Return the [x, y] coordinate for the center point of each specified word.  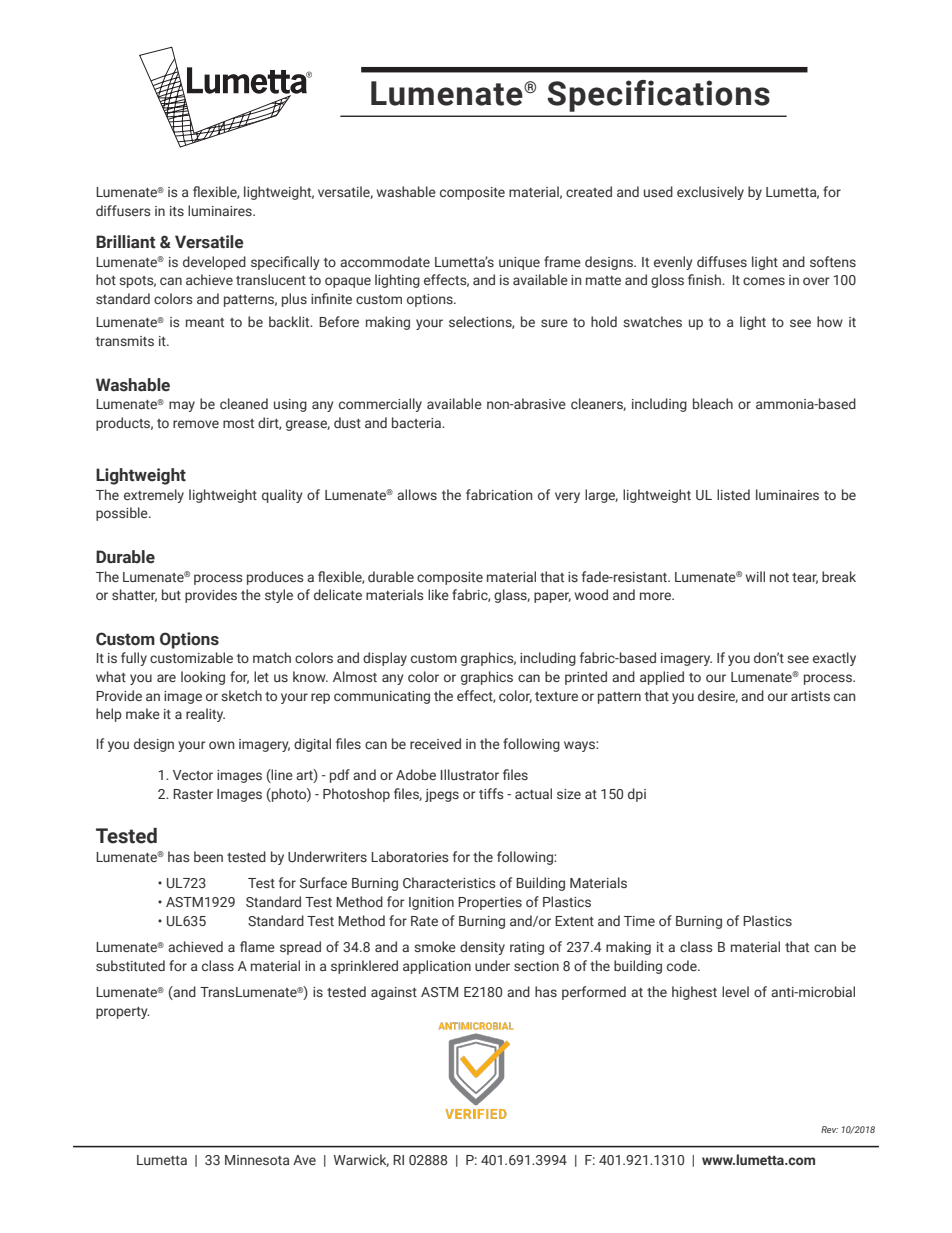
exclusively [710, 193]
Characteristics [449, 882]
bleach [713, 403]
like [438, 594]
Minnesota [257, 1160]
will [755, 576]
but [171, 594]
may [182, 406]
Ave [304, 1160]
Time [639, 921]
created [589, 191]
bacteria [418, 422]
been [208, 856]
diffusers [123, 210]
